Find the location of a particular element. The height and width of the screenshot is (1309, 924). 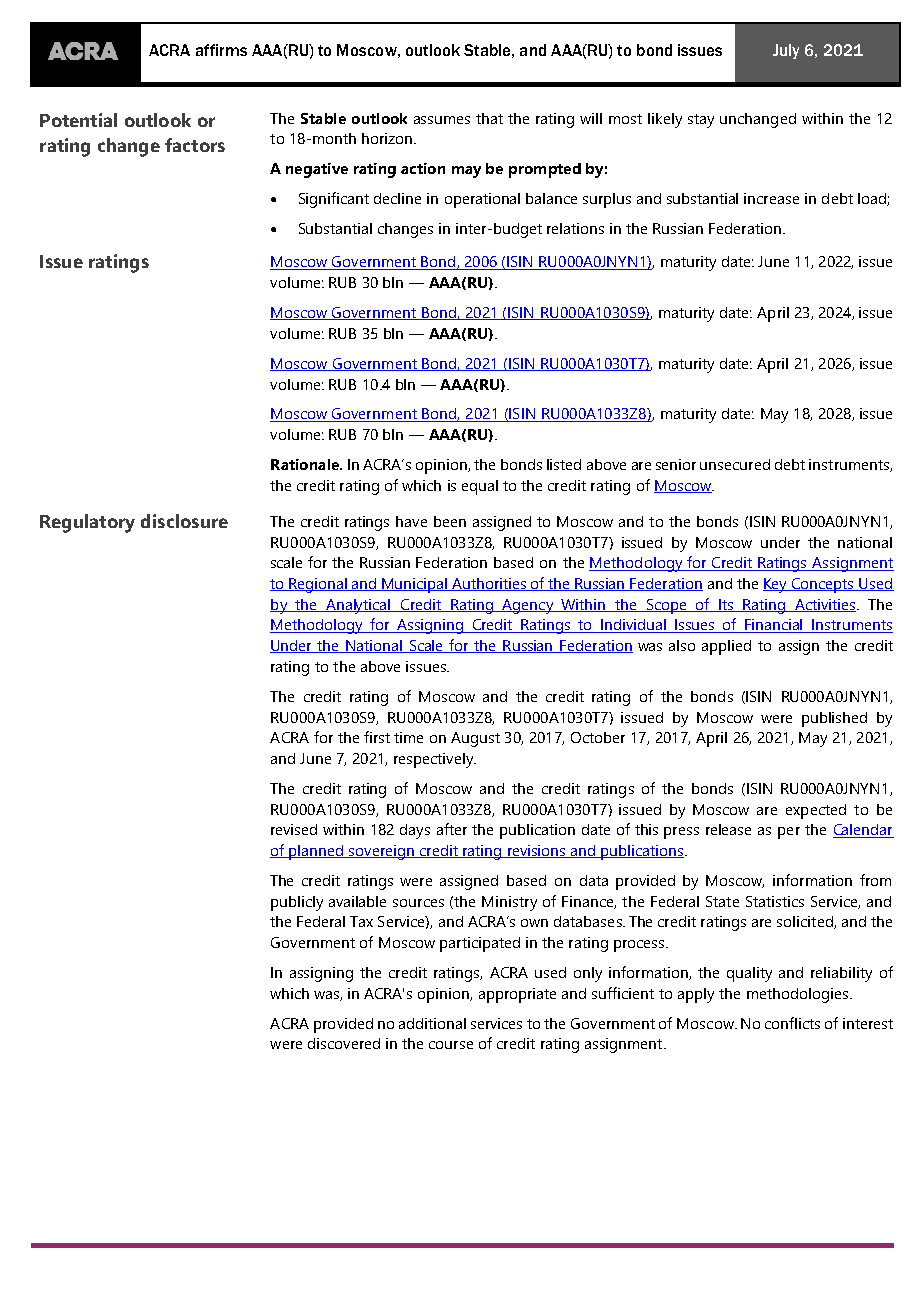

discovered is located at coordinates (344, 1043).
